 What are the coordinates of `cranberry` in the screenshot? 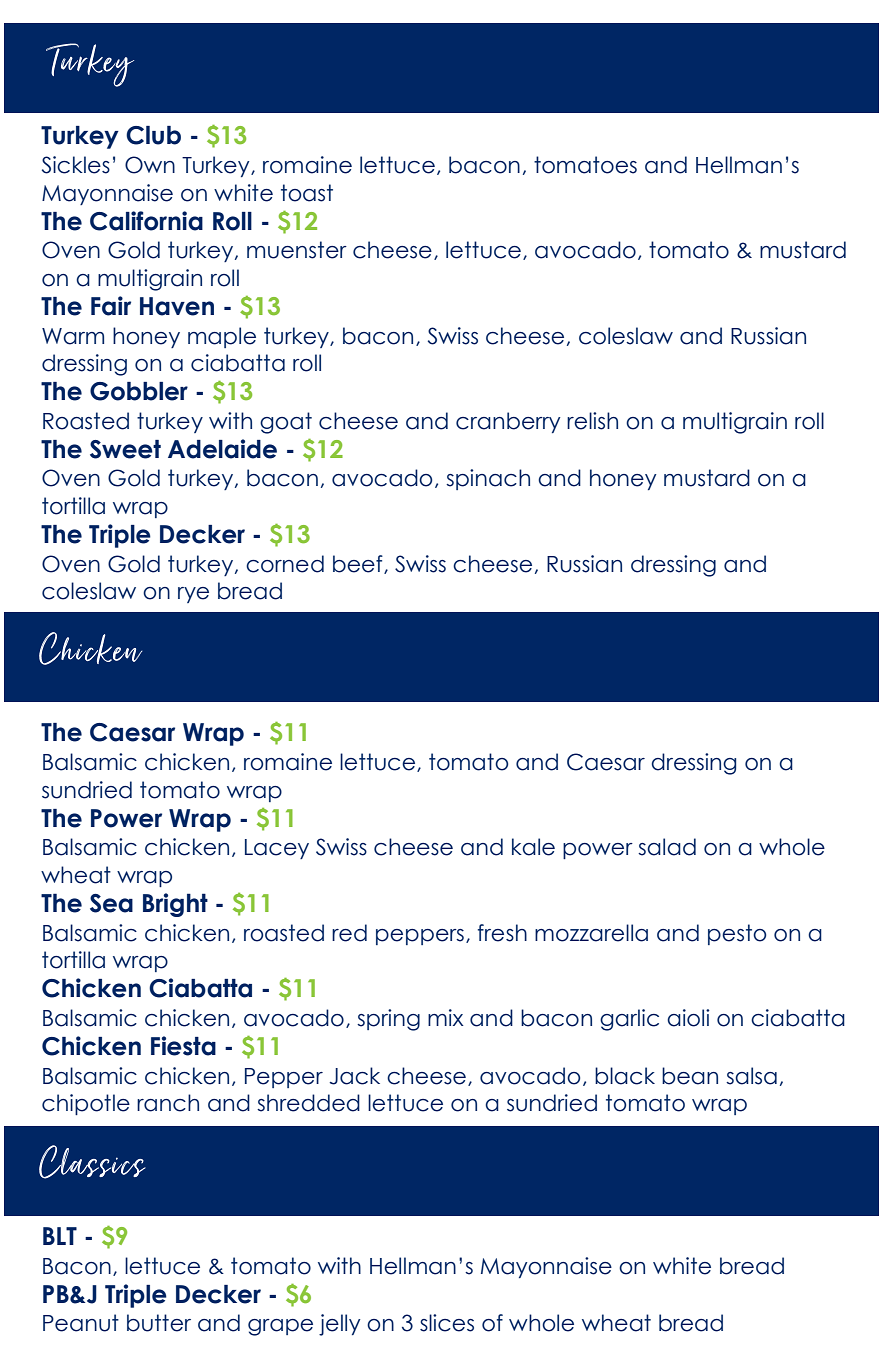 It's located at (508, 422).
